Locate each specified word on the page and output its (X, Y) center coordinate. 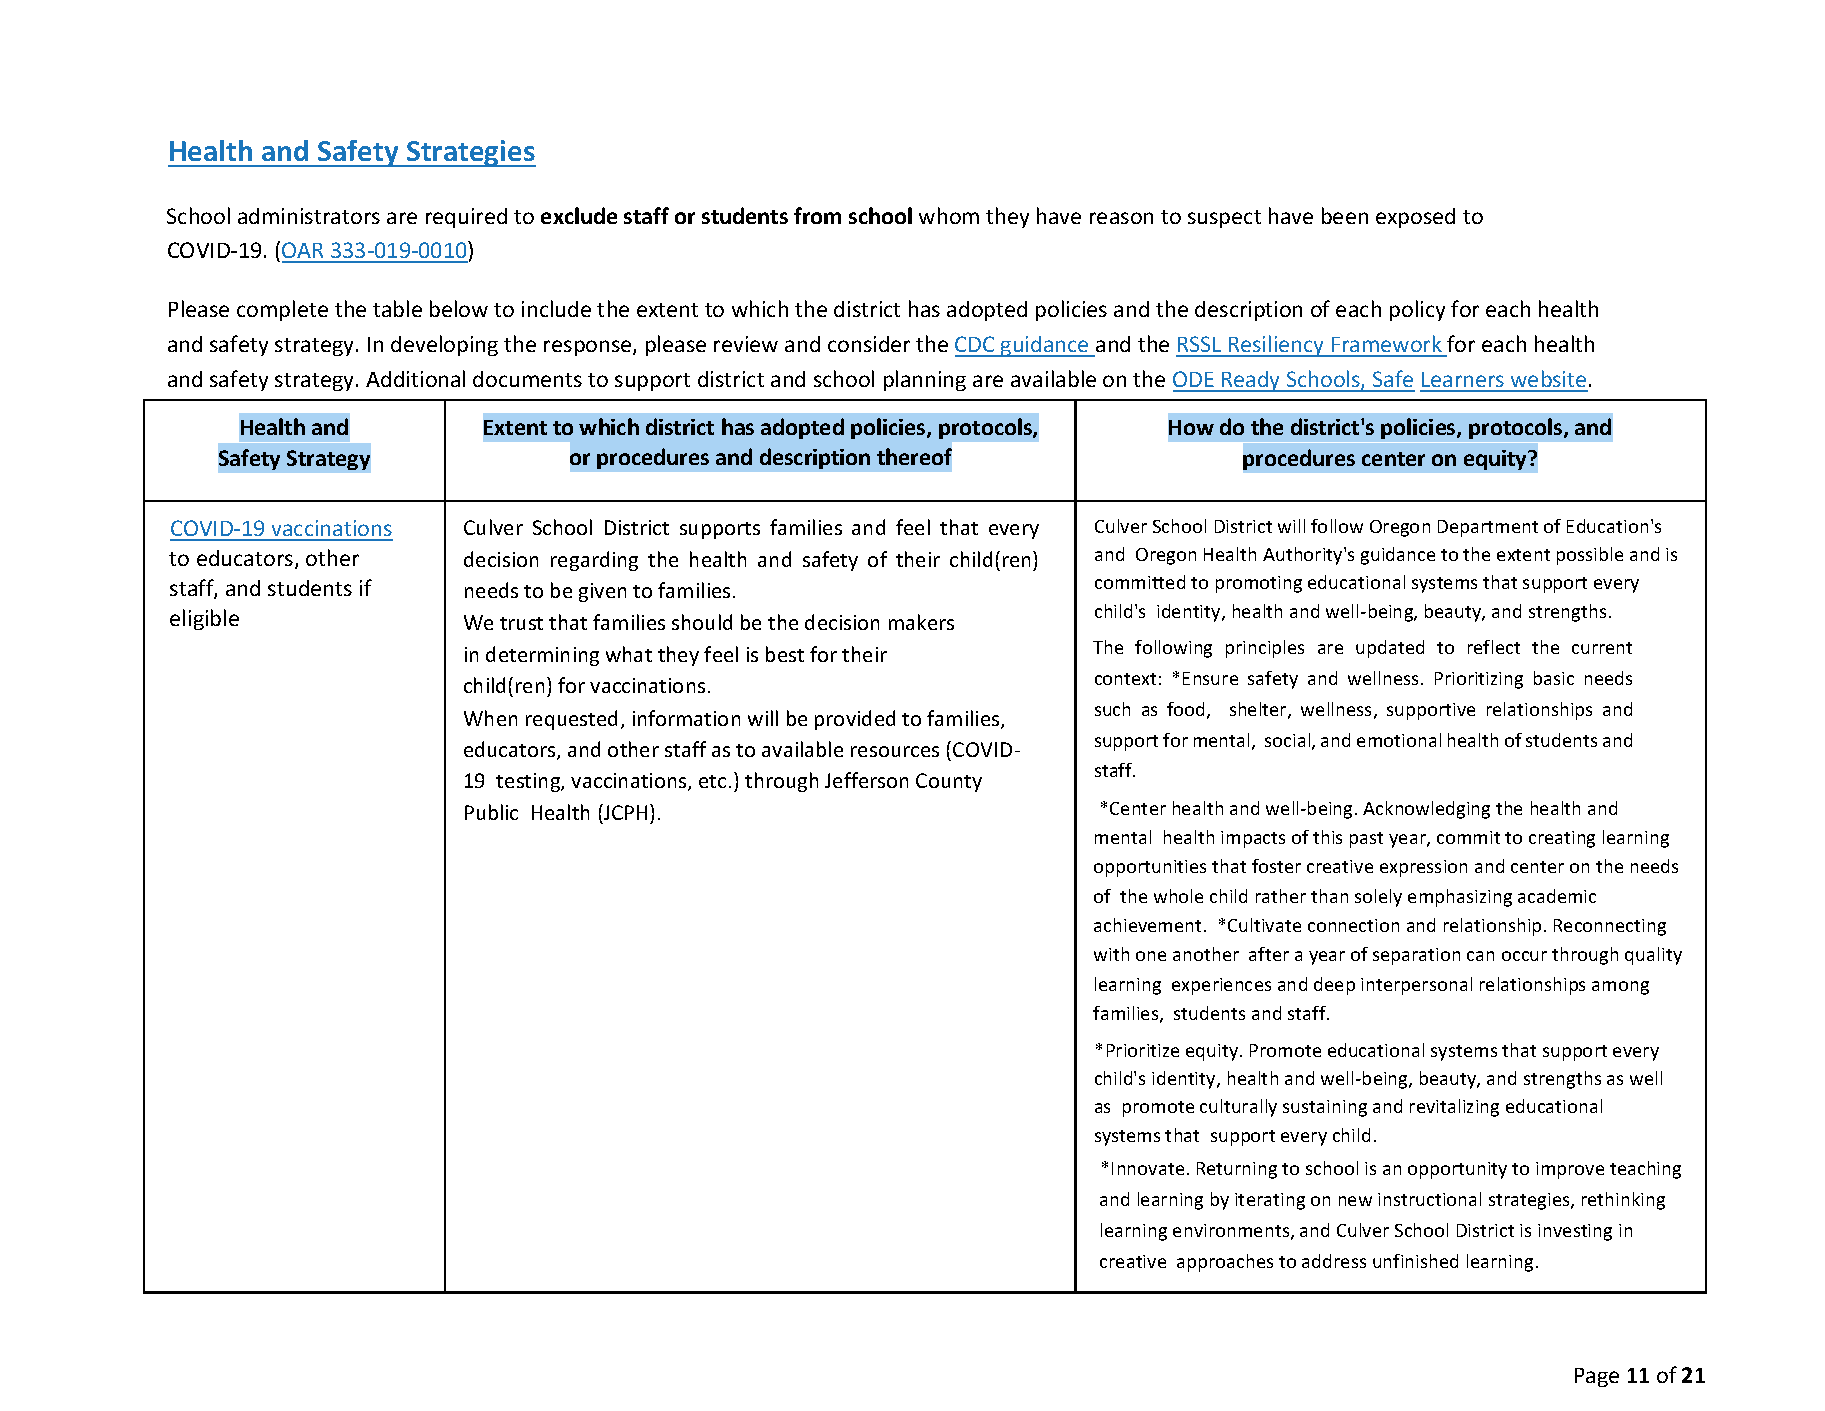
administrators (309, 216)
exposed (1415, 218)
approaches (1225, 1263)
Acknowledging (1426, 810)
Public (491, 812)
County (949, 782)
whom (949, 215)
